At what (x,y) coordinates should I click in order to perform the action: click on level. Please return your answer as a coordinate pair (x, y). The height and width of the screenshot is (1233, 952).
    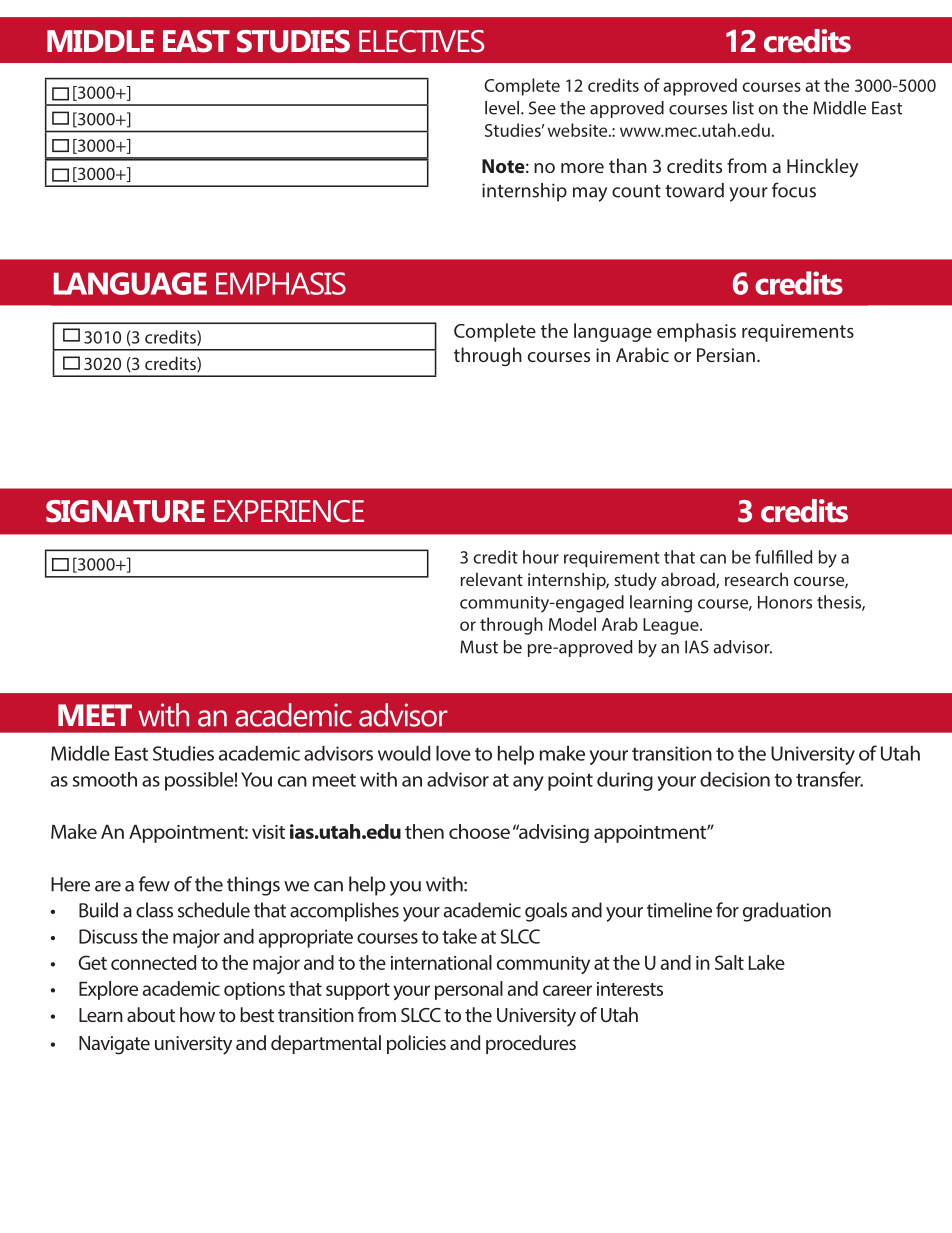
    Looking at the image, I should click on (502, 108).
